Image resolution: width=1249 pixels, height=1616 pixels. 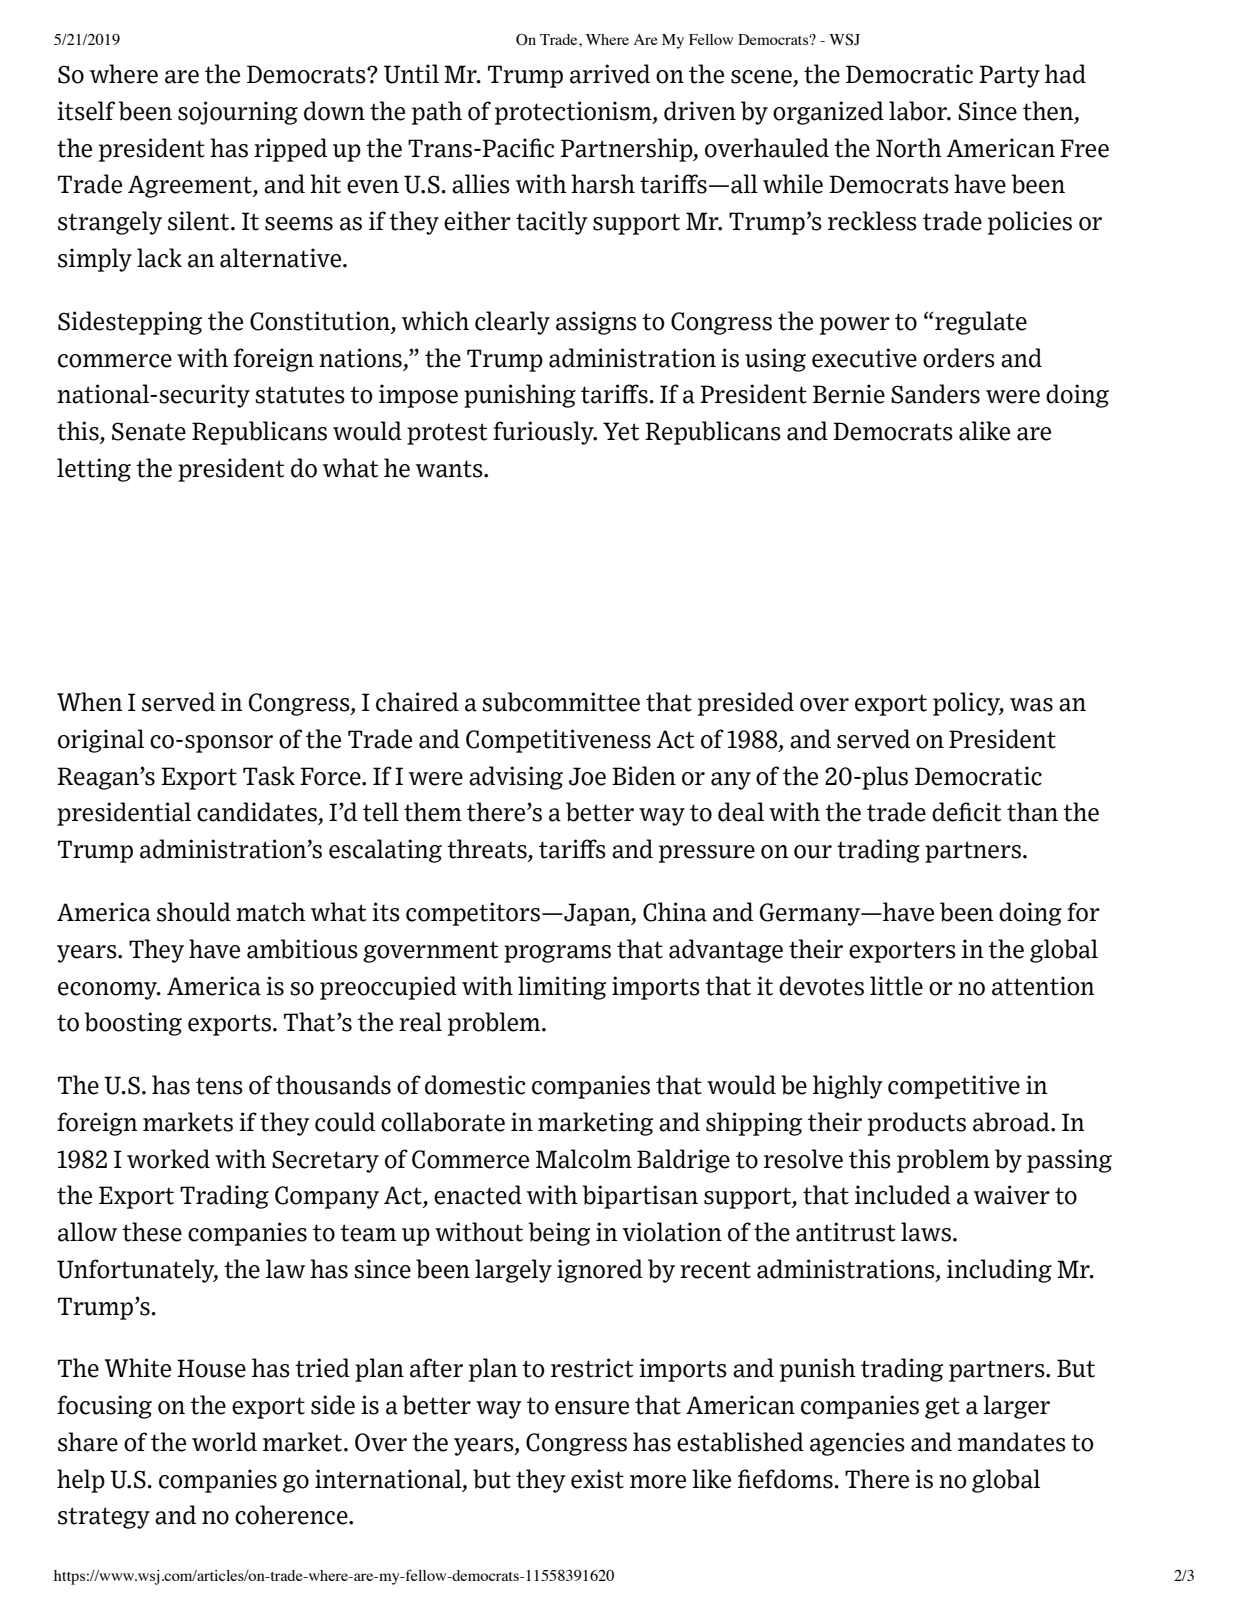 What do you see at coordinates (597, 1479) in the image?
I see `exist` at bounding box center [597, 1479].
